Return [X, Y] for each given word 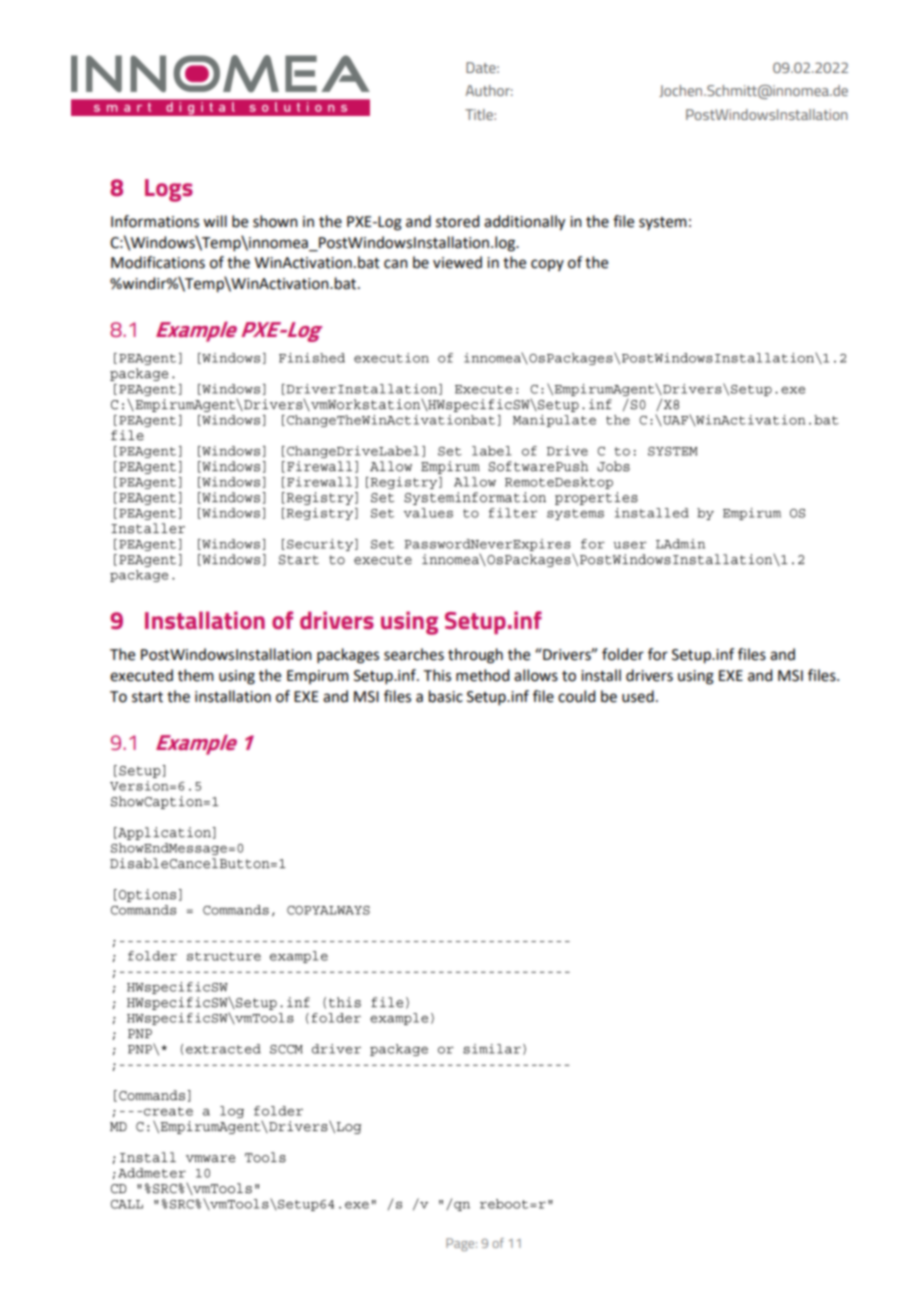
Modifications [158, 262]
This [437, 675]
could [576, 696]
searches [414, 654]
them [196, 675]
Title [480, 114]
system [663, 223]
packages [348, 656]
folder [623, 654]
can [396, 264]
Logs [169, 190]
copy [547, 265]
